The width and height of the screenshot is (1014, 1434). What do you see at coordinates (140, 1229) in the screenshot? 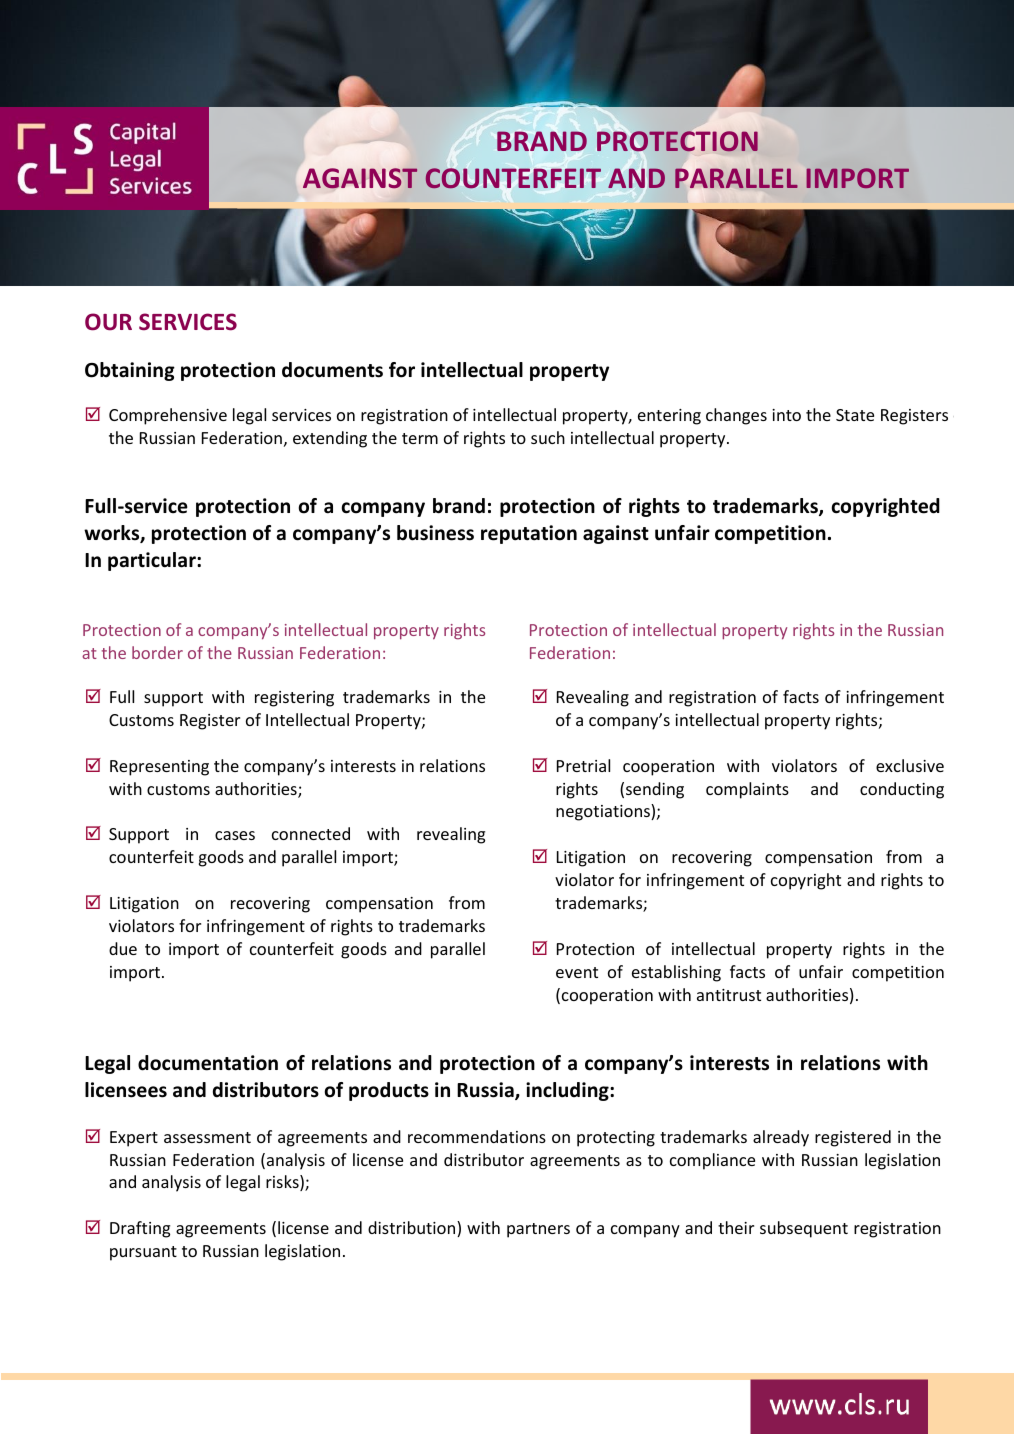
I see `Drafting` at bounding box center [140, 1229].
